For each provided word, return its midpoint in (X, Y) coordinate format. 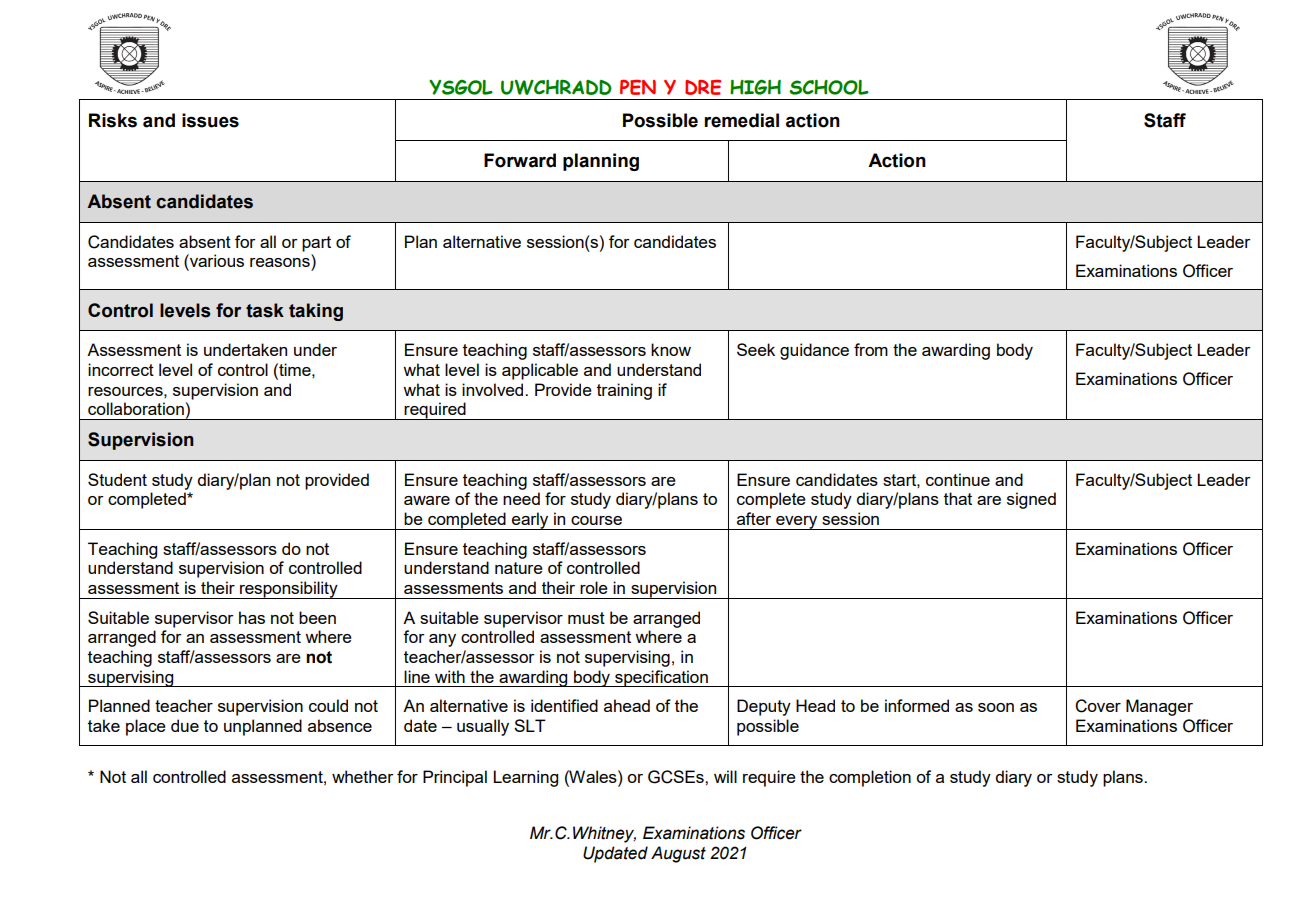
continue (958, 479)
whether (363, 776)
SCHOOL (829, 87)
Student (117, 479)
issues (210, 120)
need (521, 498)
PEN (638, 87)
